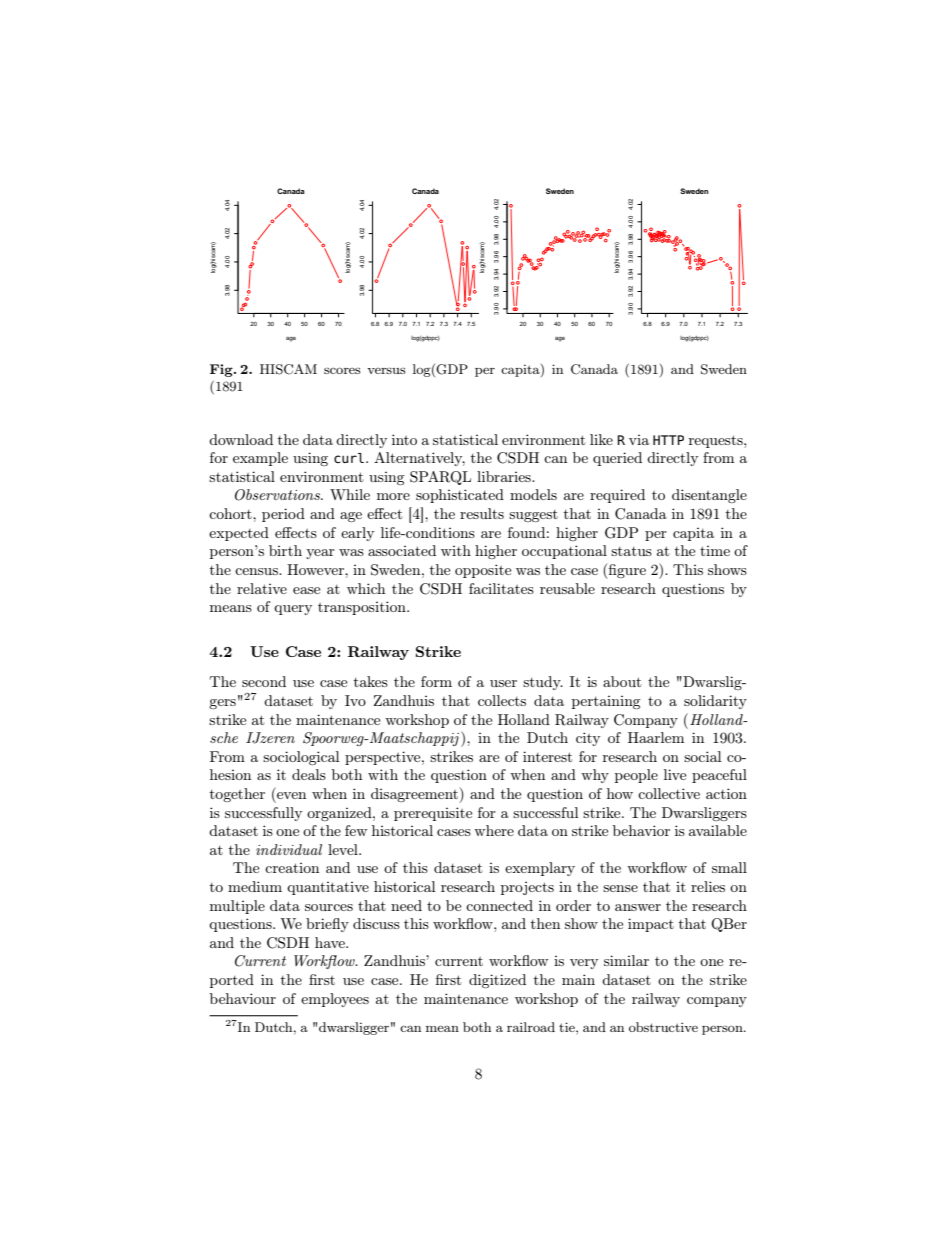 Image resolution: width=952 pixels, height=1233 pixels. Describe the element at coordinates (342, 370) in the image. I see `scores` at that location.
